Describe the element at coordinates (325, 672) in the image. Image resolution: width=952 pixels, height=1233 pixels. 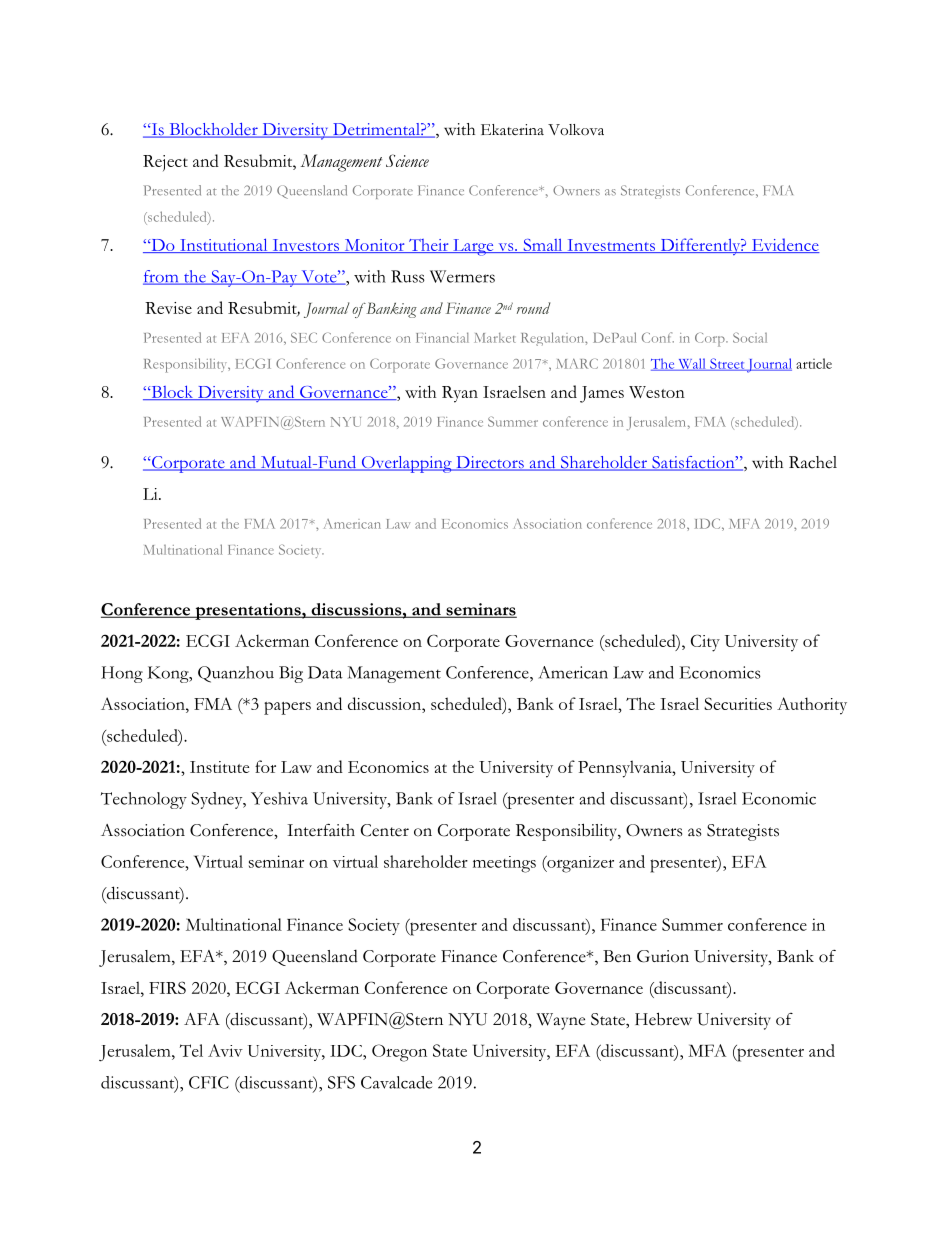
I see `Data` at that location.
